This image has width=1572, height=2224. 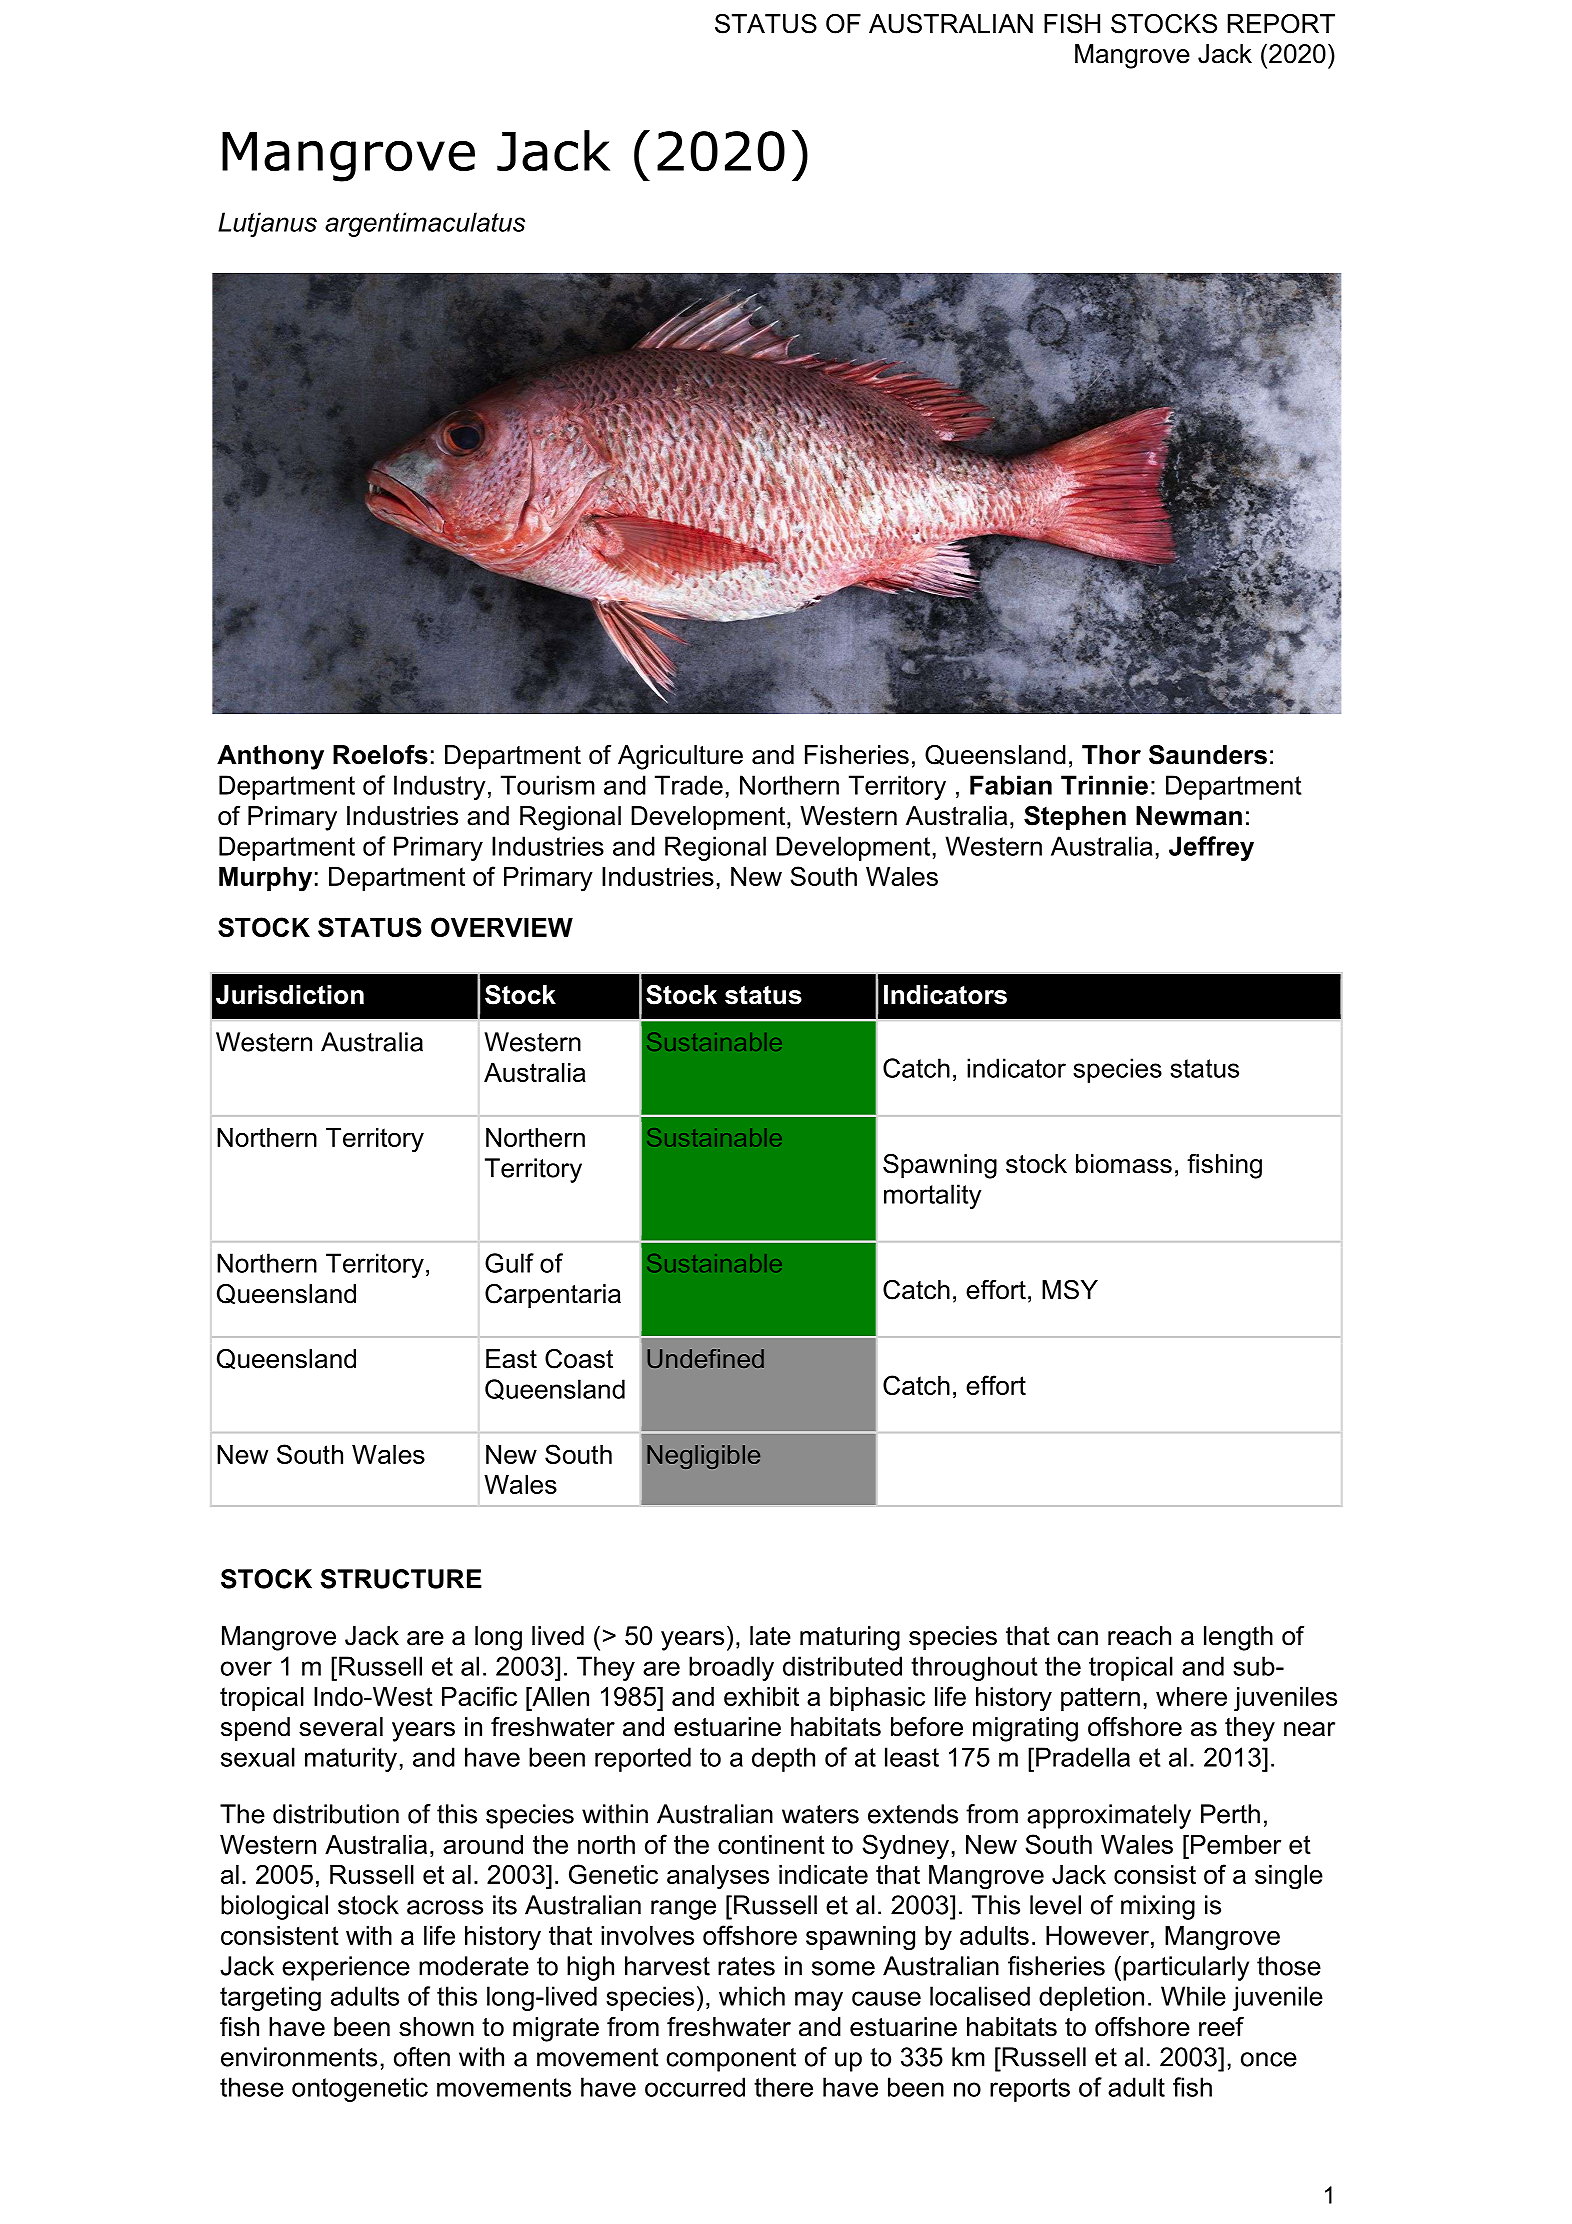 What do you see at coordinates (1139, 1636) in the image?
I see `reach` at bounding box center [1139, 1636].
